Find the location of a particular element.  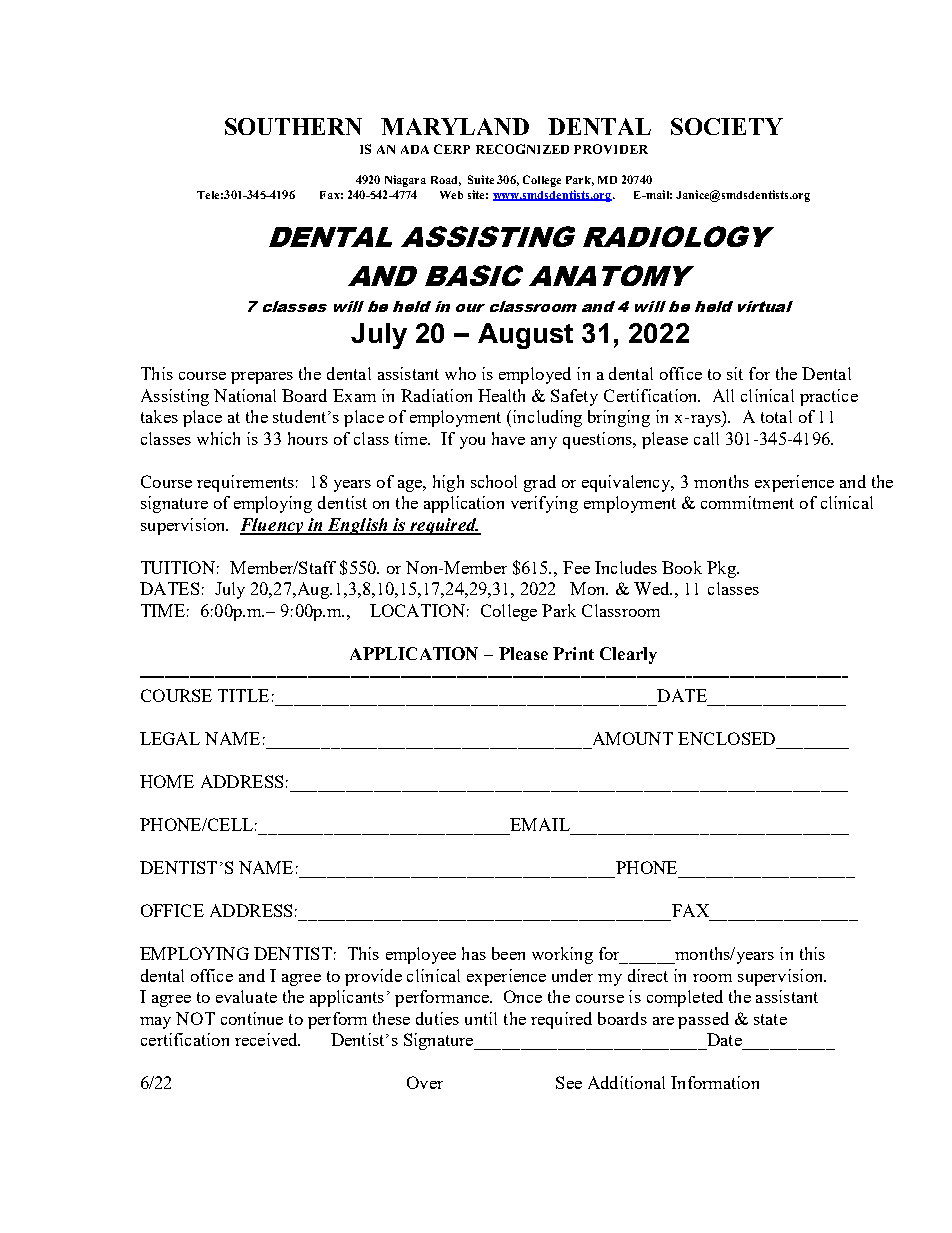

SOUTHERN is located at coordinates (293, 126).
